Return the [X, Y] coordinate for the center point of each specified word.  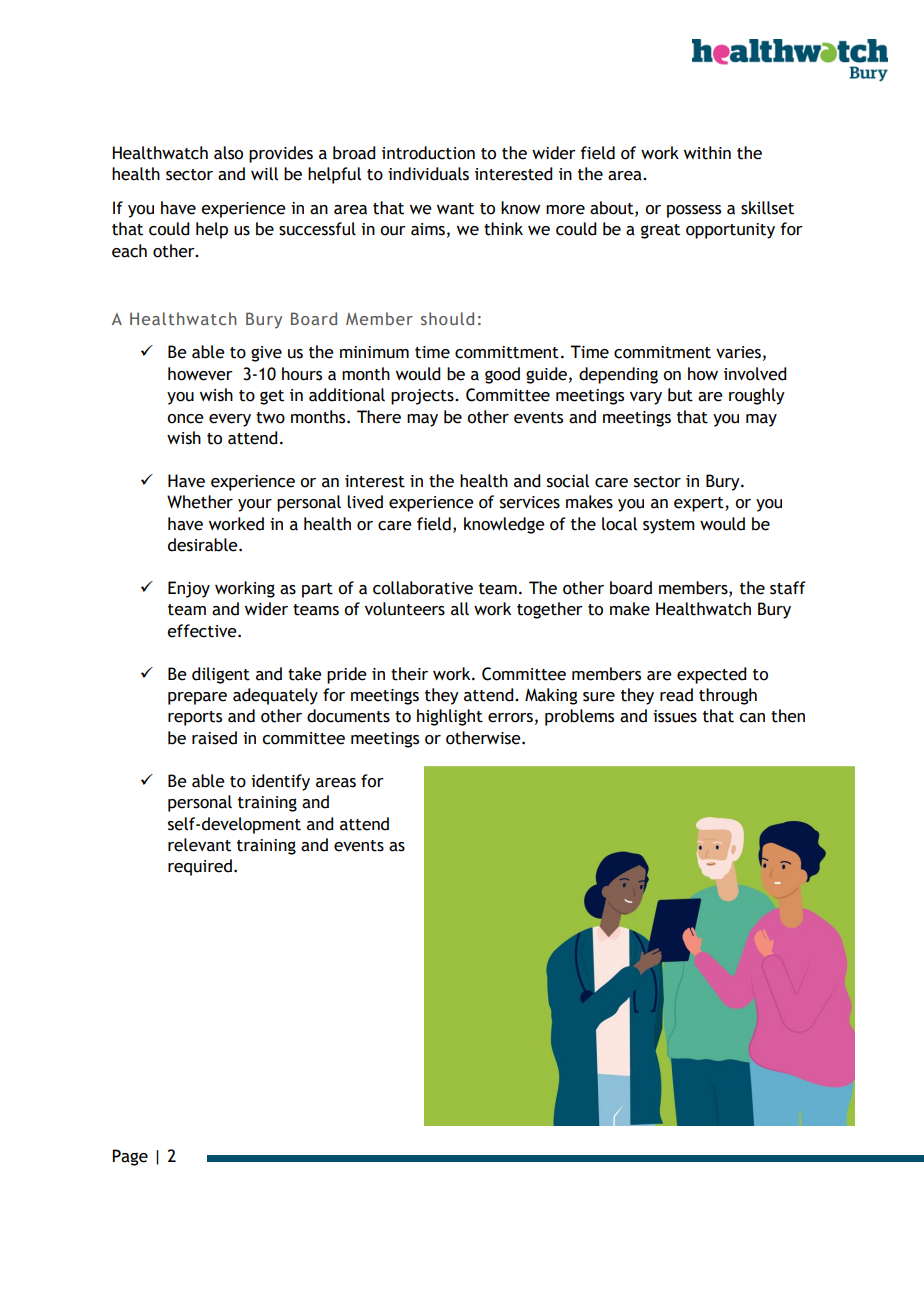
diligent [221, 675]
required [200, 867]
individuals [428, 174]
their [409, 674]
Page [130, 1157]
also [228, 153]
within [707, 153]
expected [711, 675]
